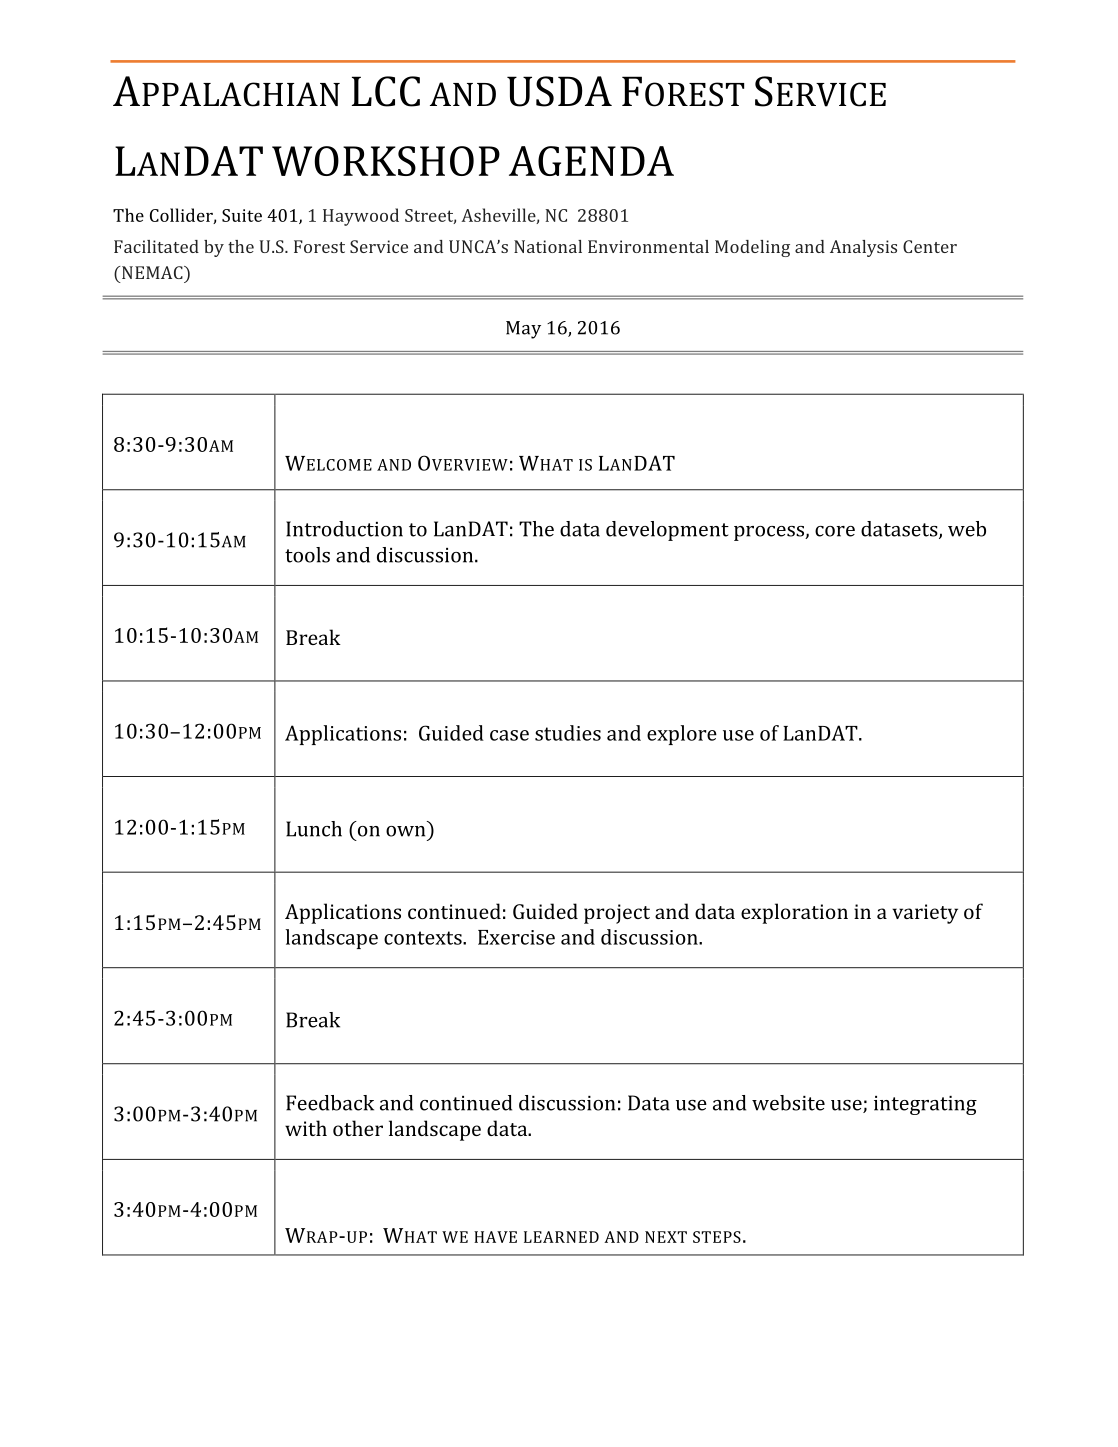  I want to click on Suite, so click(242, 215).
